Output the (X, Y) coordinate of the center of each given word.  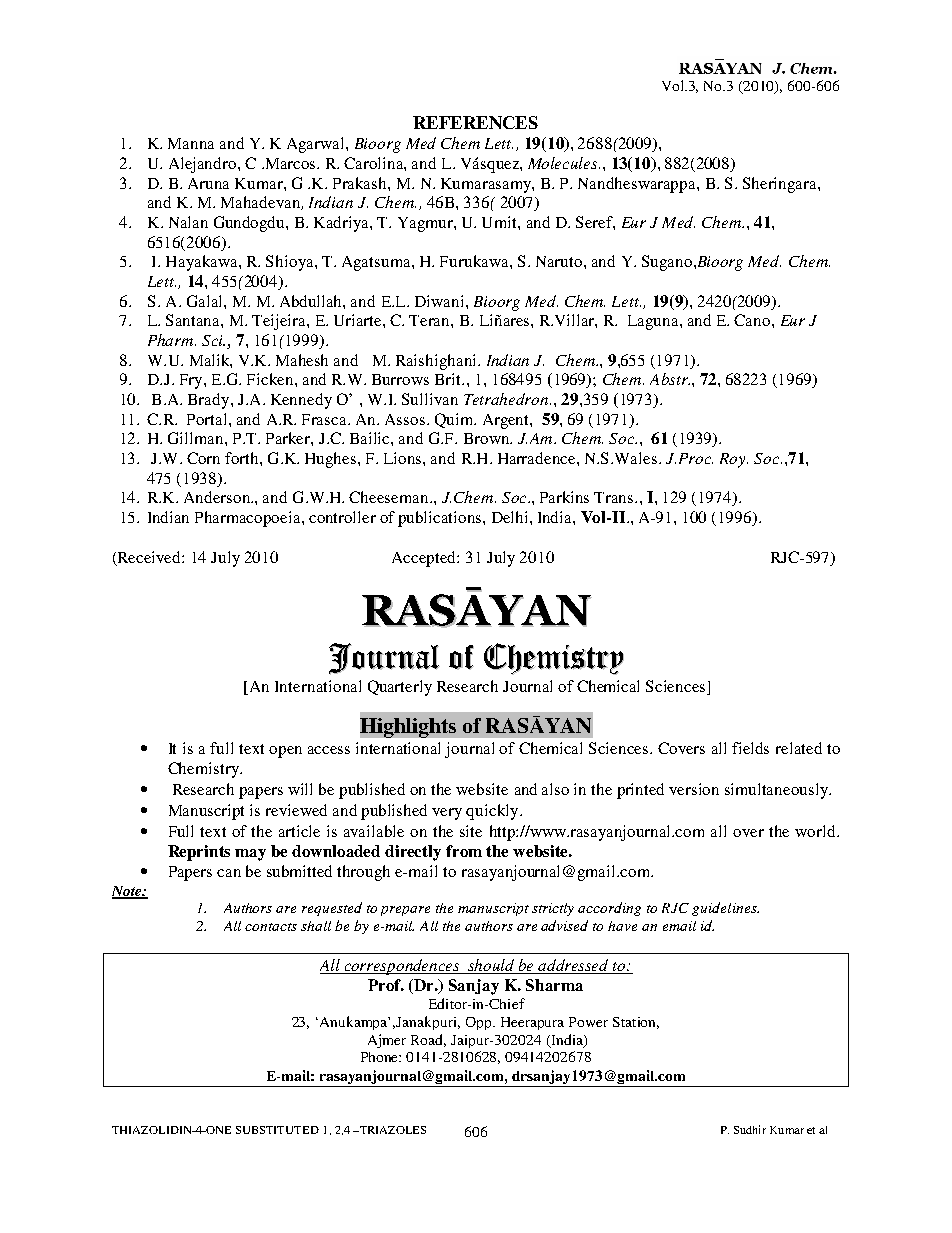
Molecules (564, 163)
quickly (493, 812)
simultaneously (777, 791)
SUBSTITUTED (277, 1130)
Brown (488, 438)
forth (243, 458)
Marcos (290, 163)
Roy (734, 460)
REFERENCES (475, 122)
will (300, 789)
